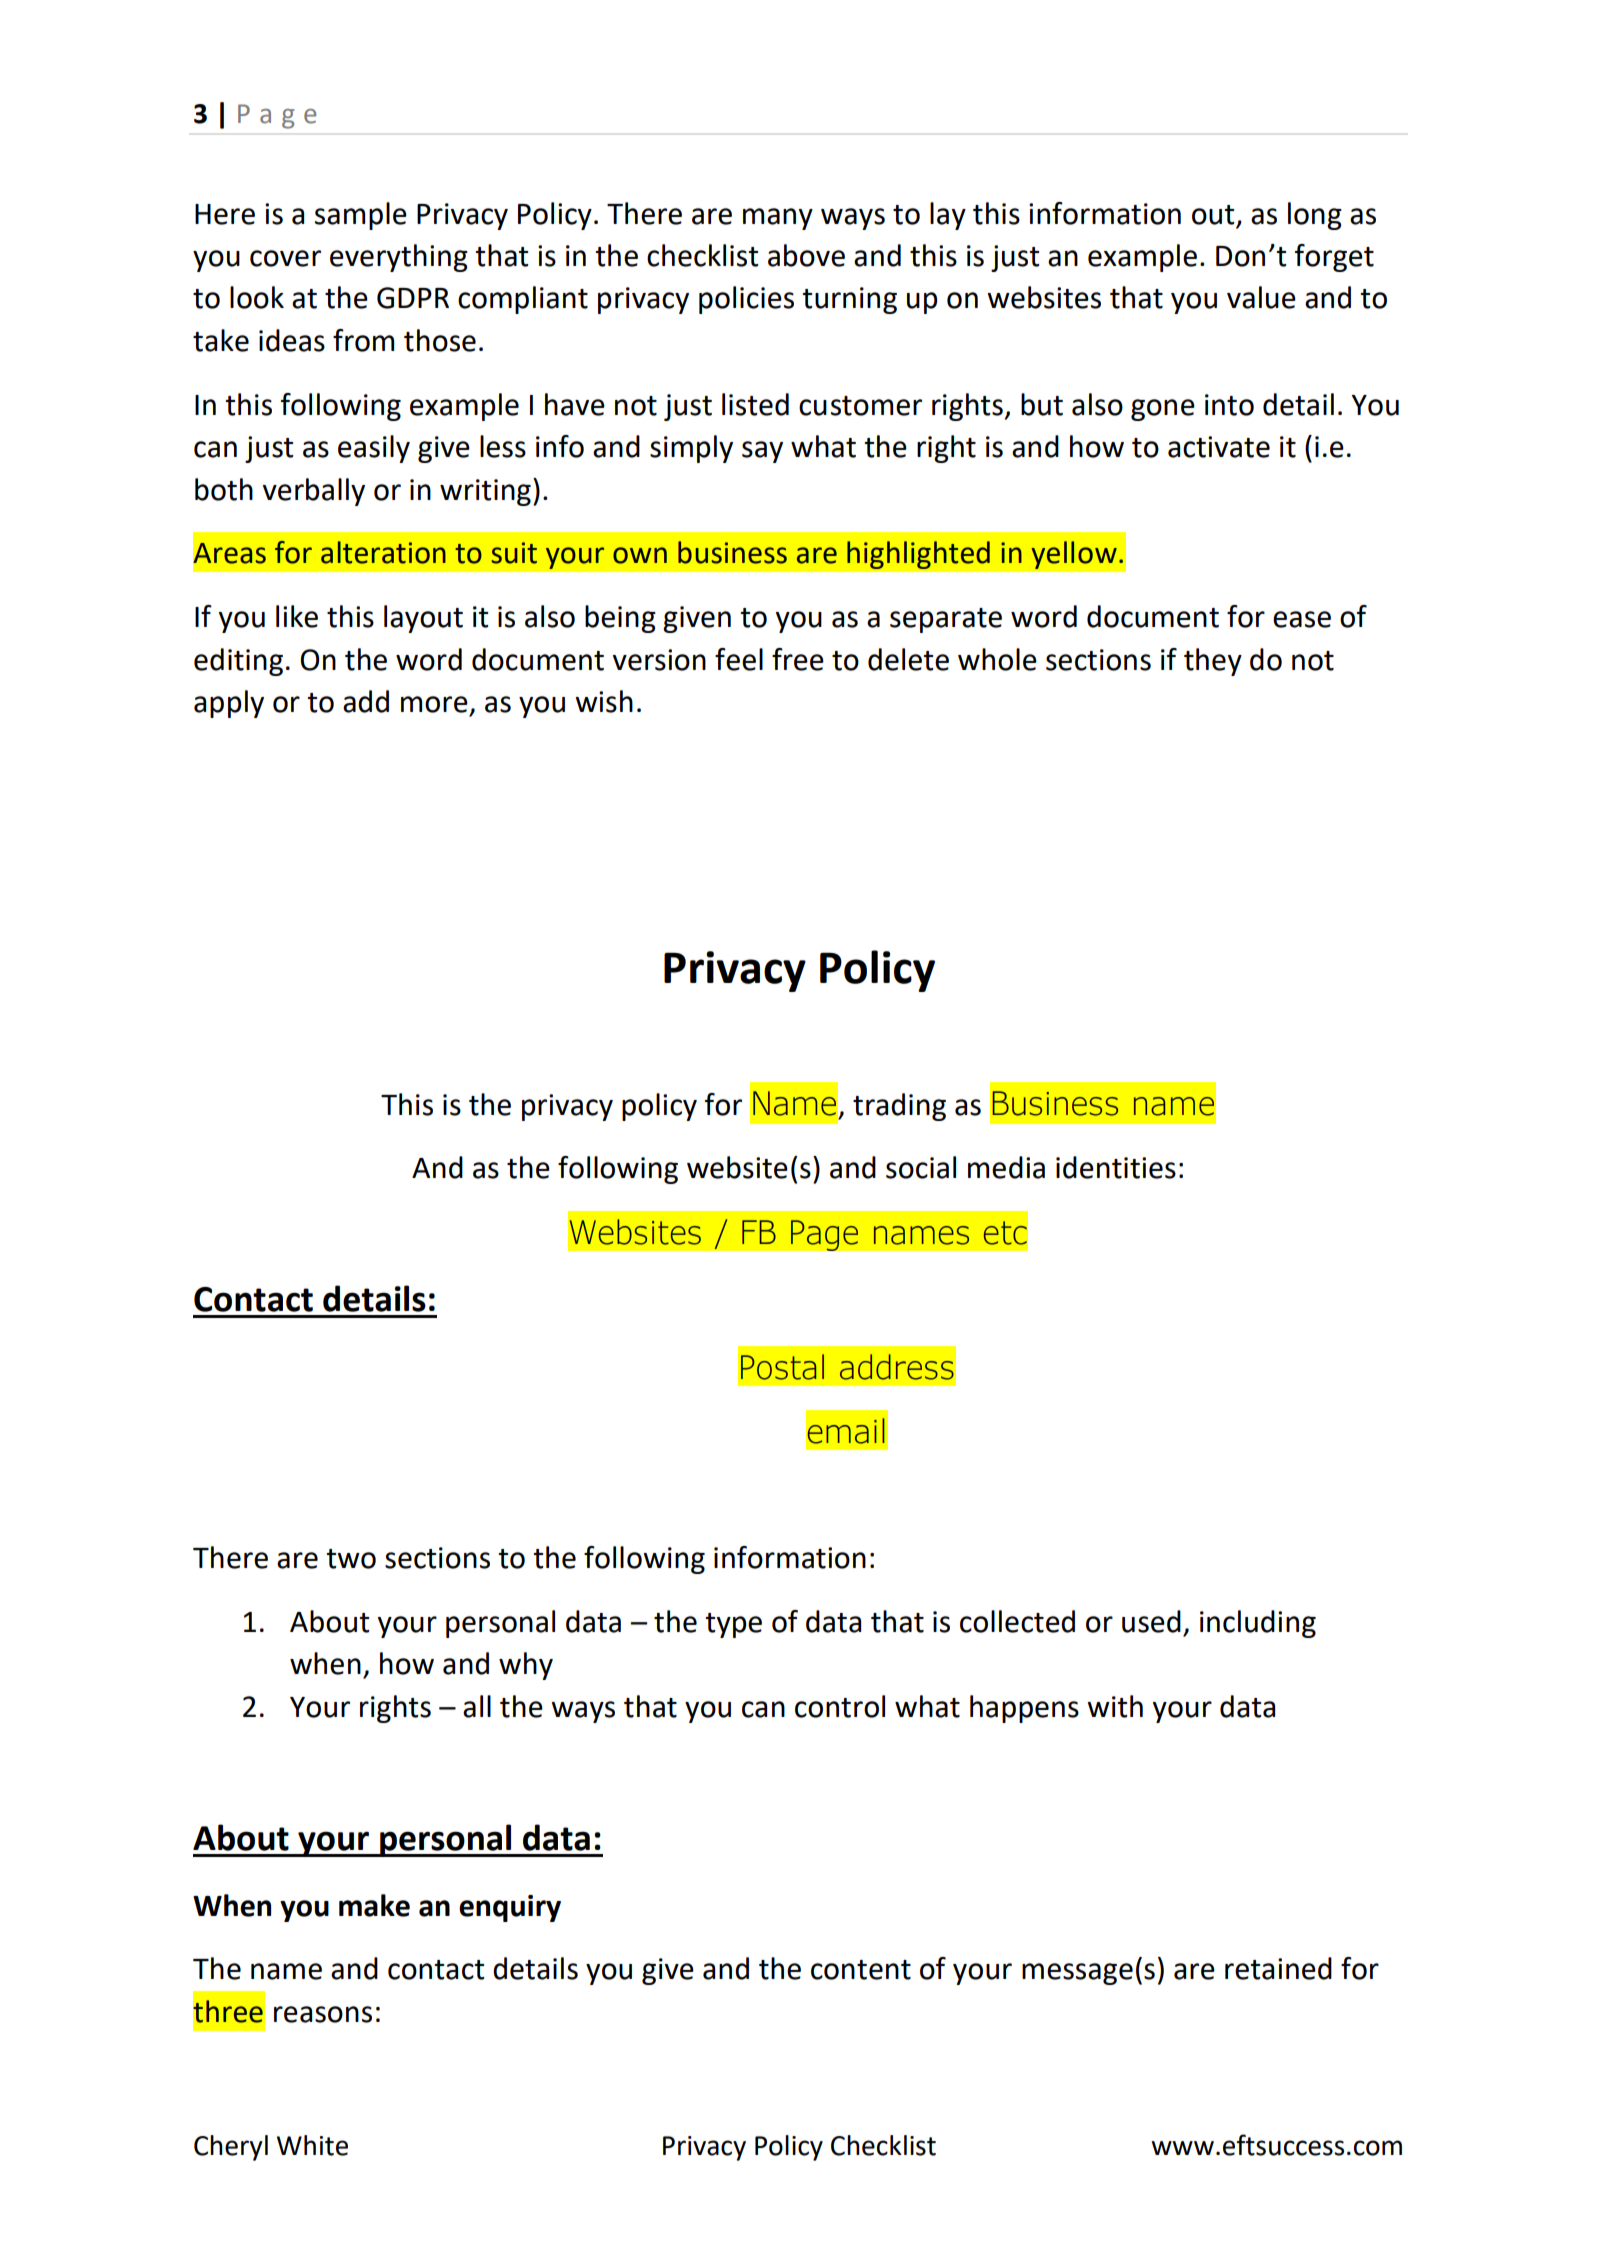 Image resolution: width=1597 pixels, height=2258 pixels. I want to click on value, so click(1261, 297).
